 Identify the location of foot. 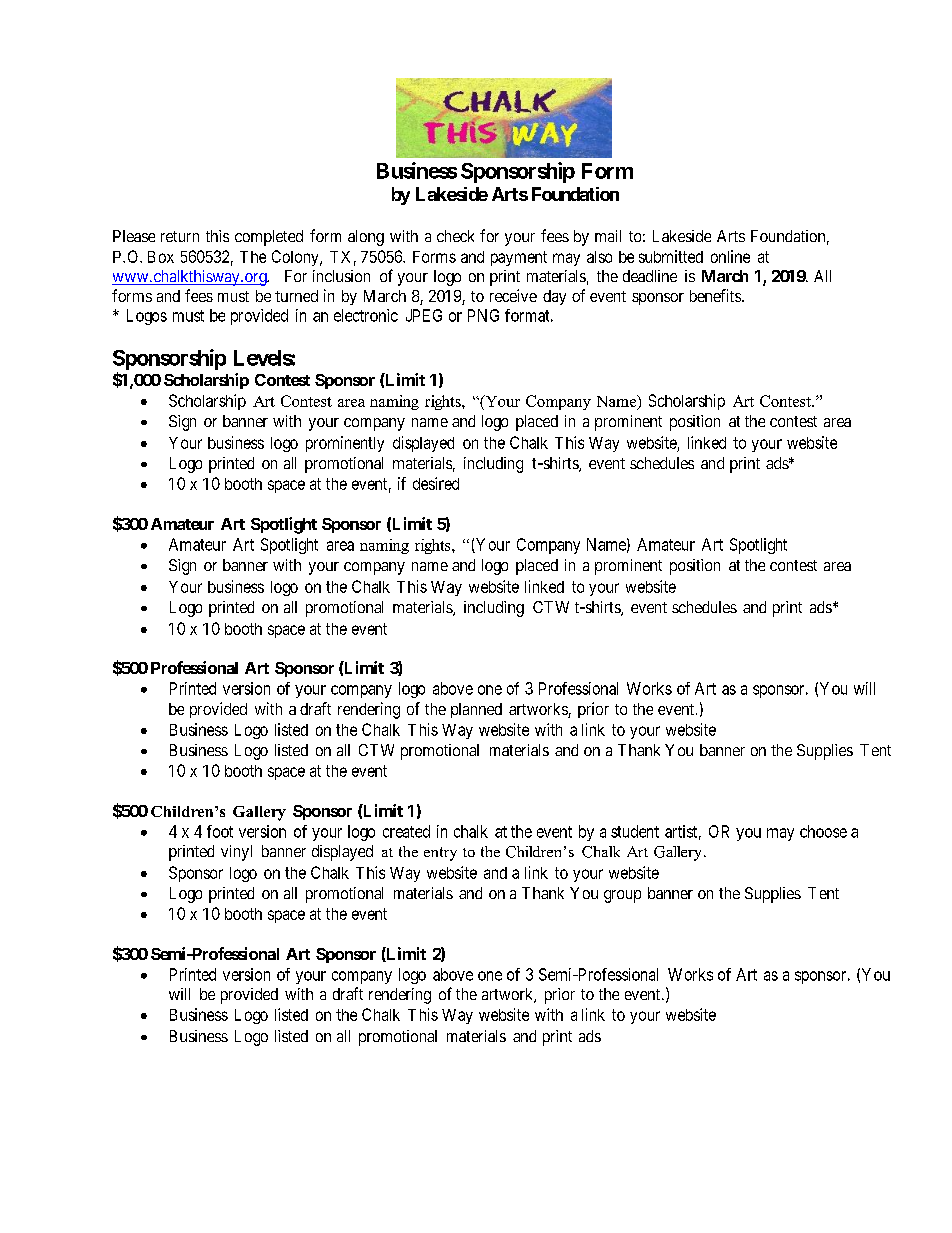
(220, 831).
